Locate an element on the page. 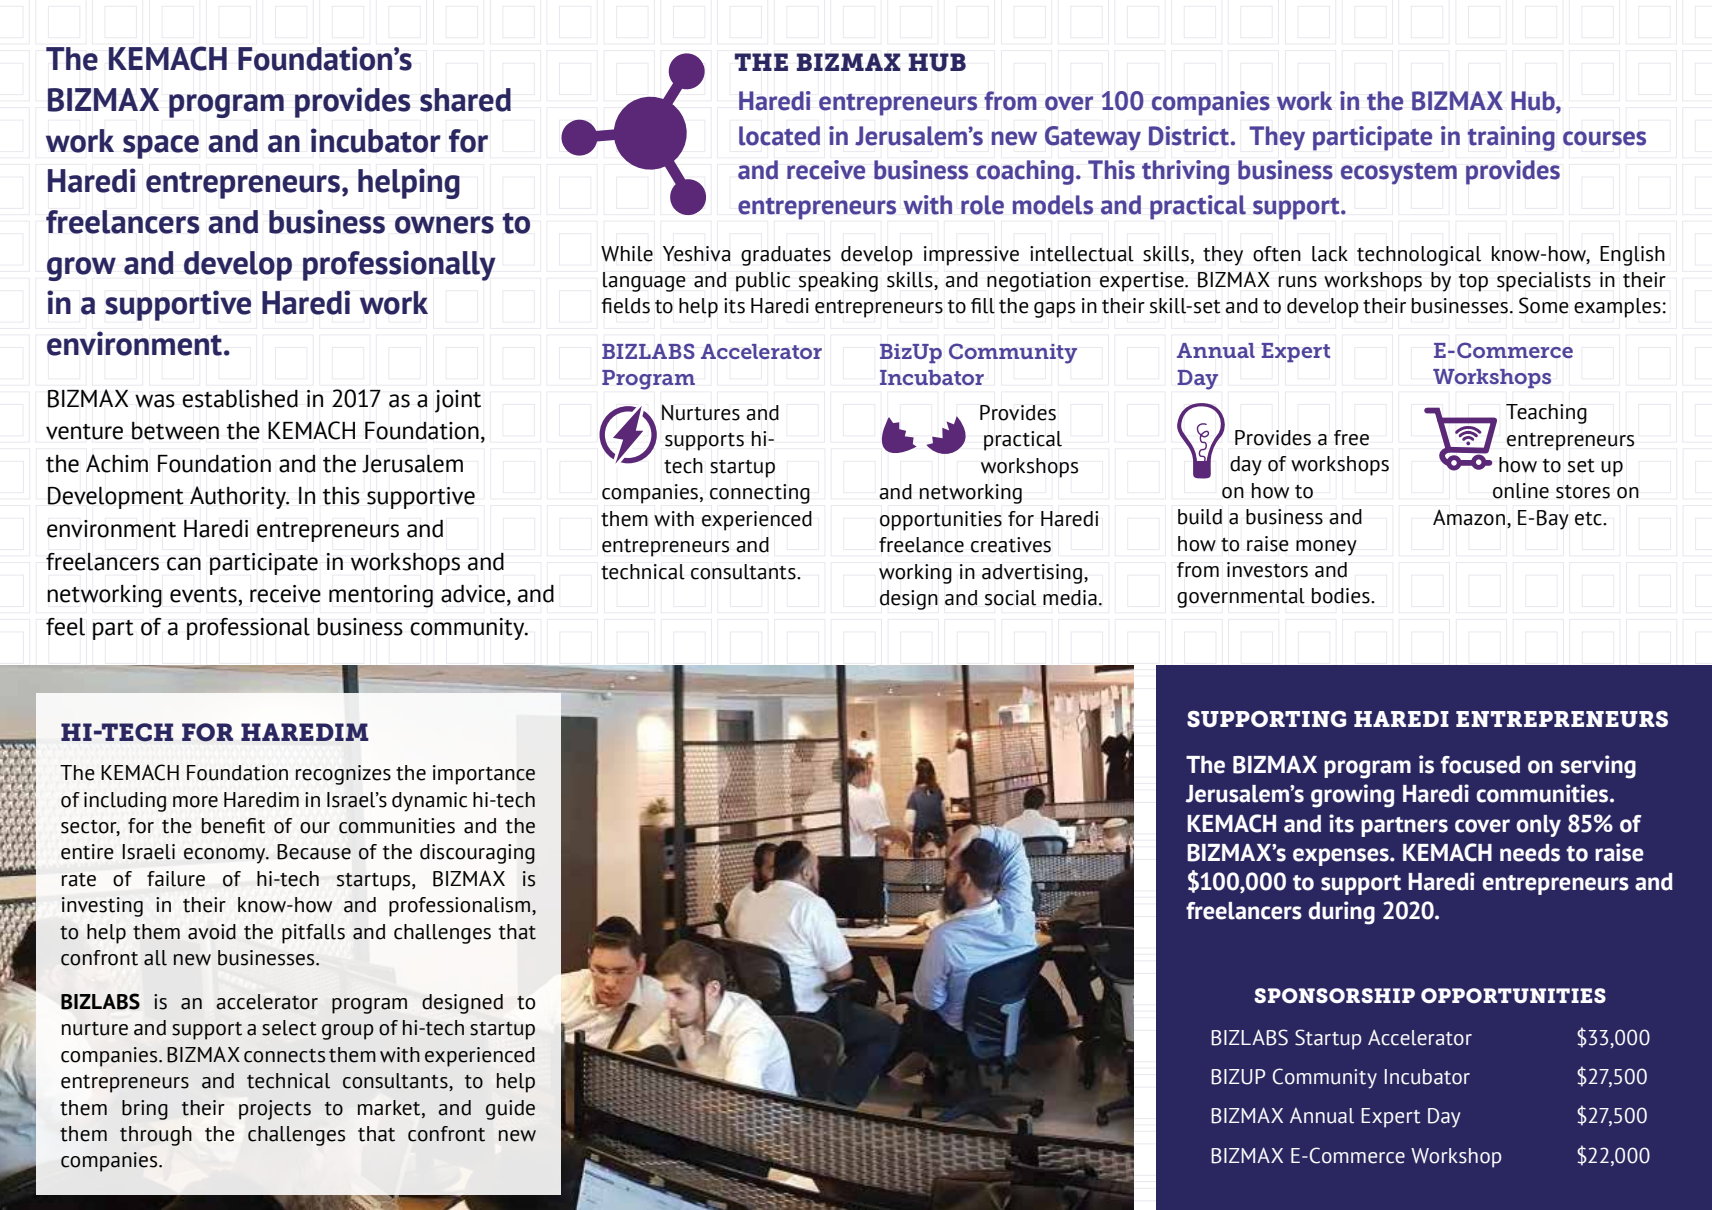 Image resolution: width=1712 pixels, height=1210 pixels. training is located at coordinates (1511, 138).
